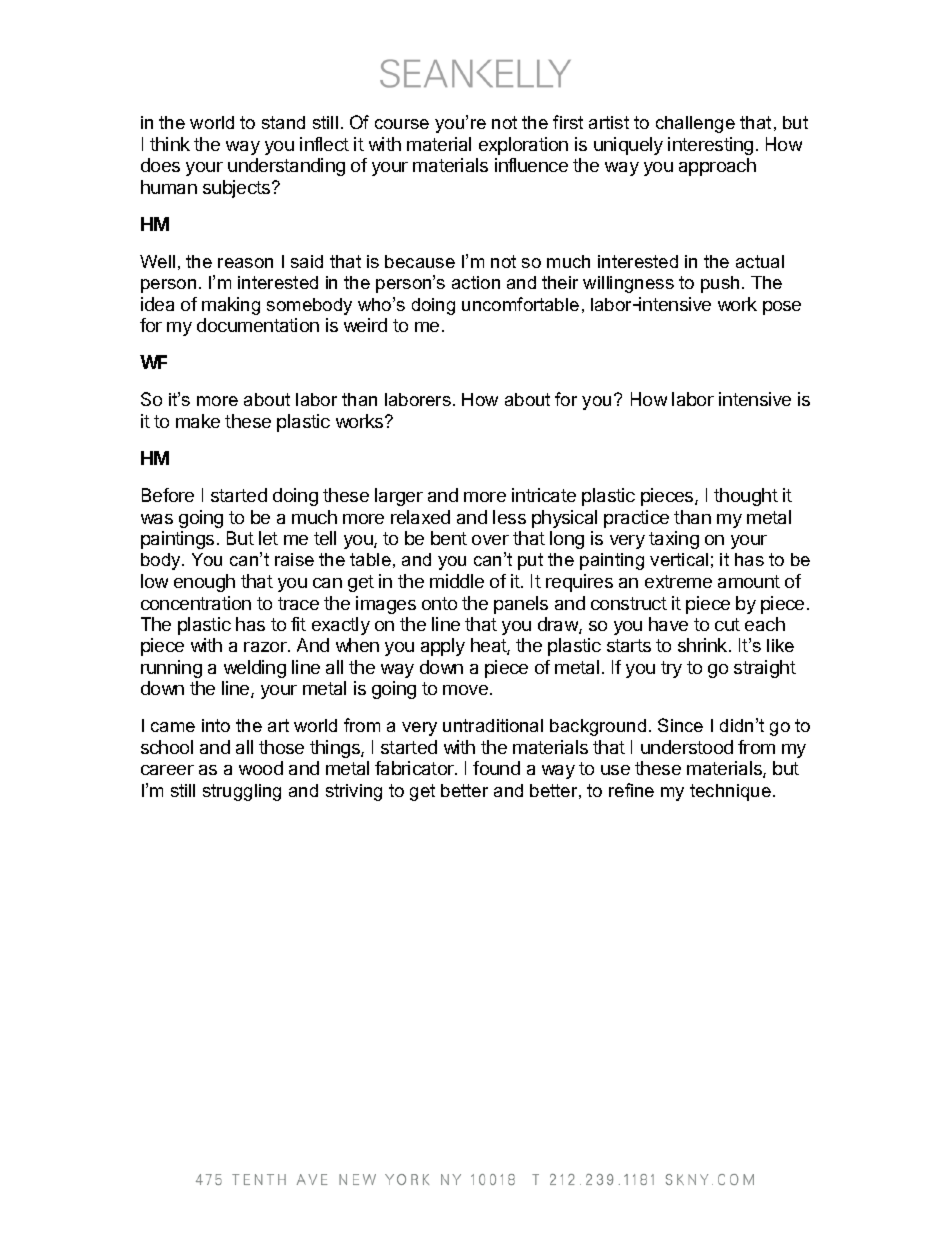 Image resolution: width=952 pixels, height=1233 pixels. Describe the element at coordinates (258, 325) in the page. I see `documentation` at that location.
